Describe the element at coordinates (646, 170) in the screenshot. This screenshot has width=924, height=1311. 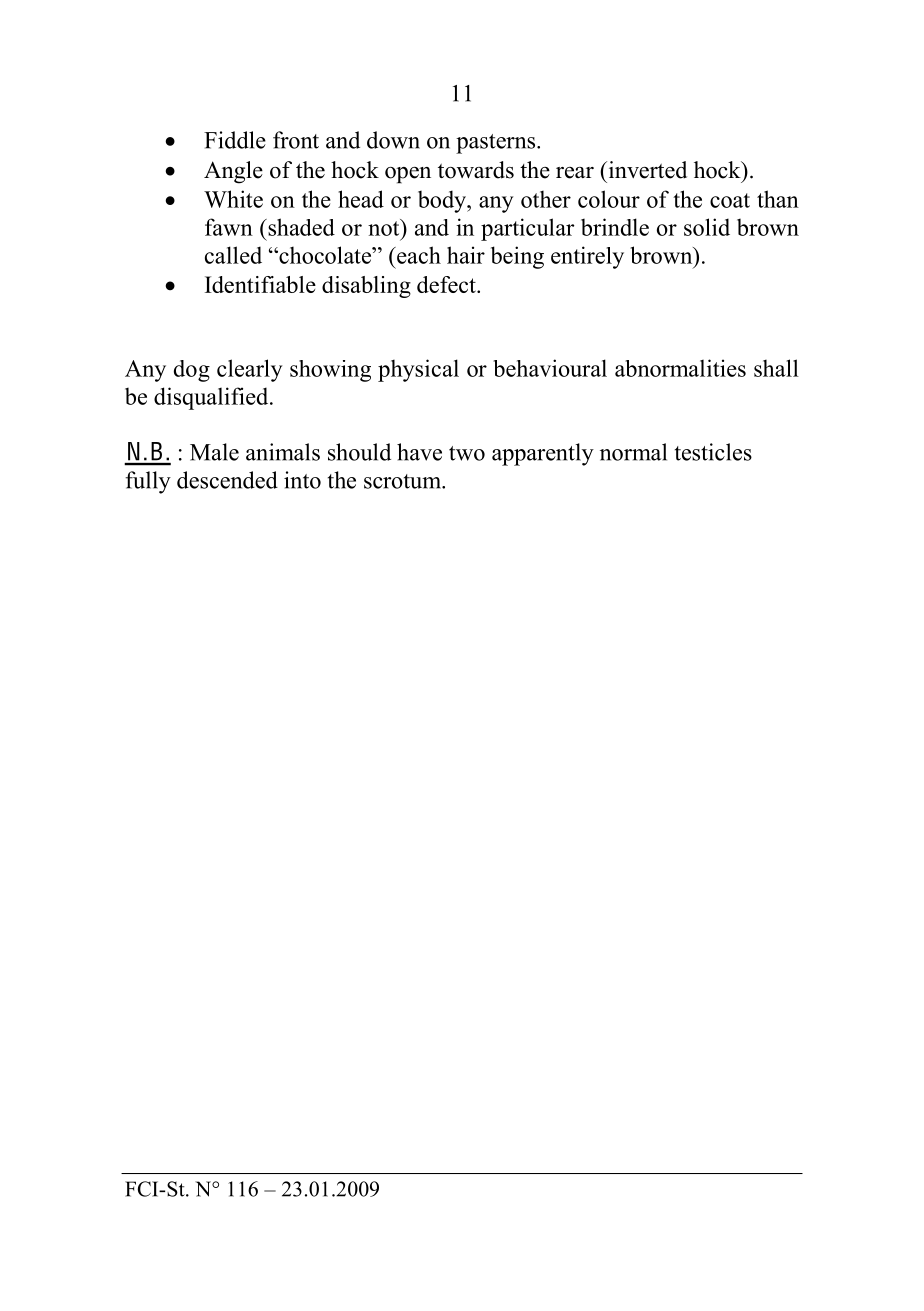
I see `inverted` at that location.
